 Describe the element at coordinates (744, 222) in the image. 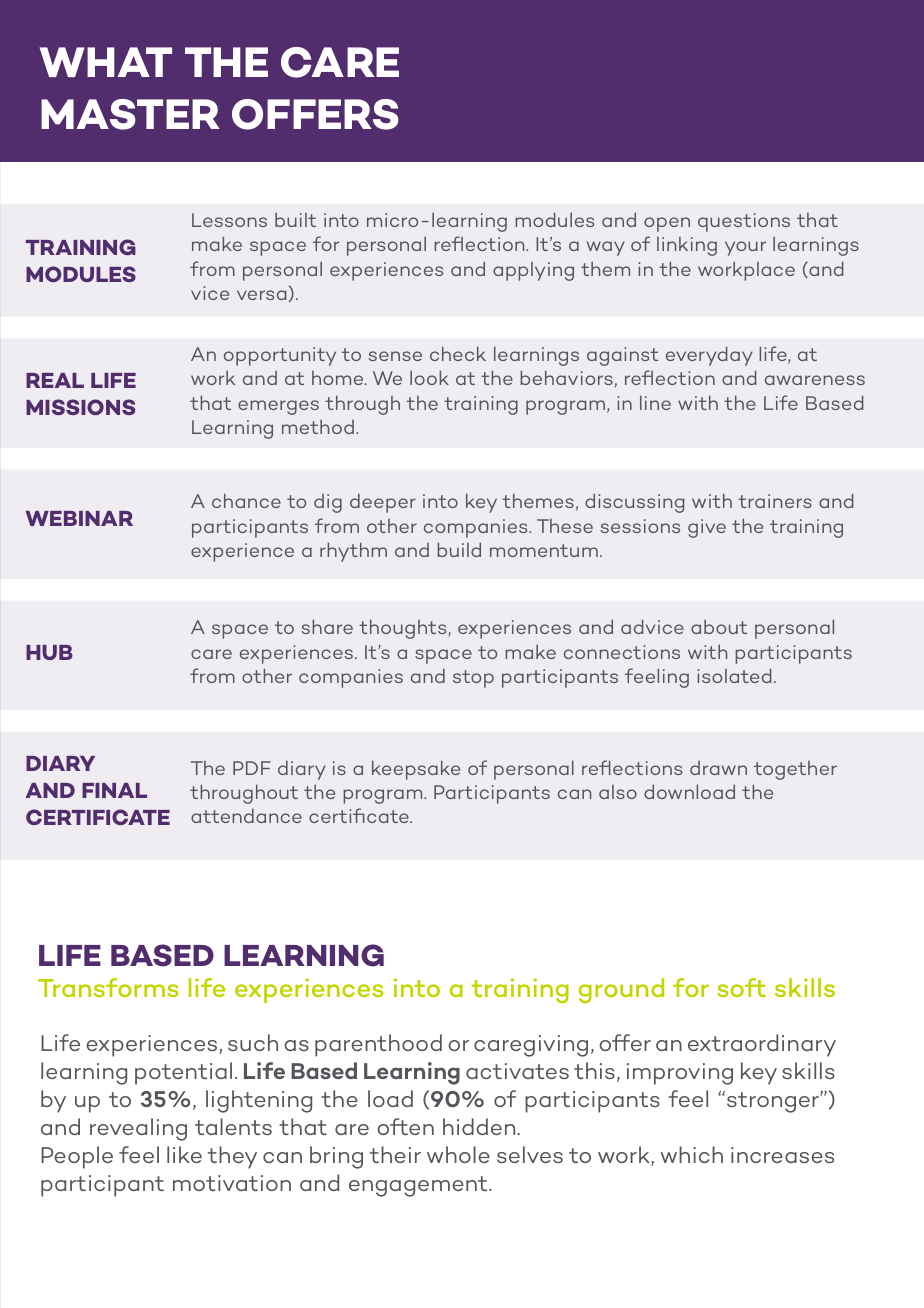

I see `questions` at that location.
